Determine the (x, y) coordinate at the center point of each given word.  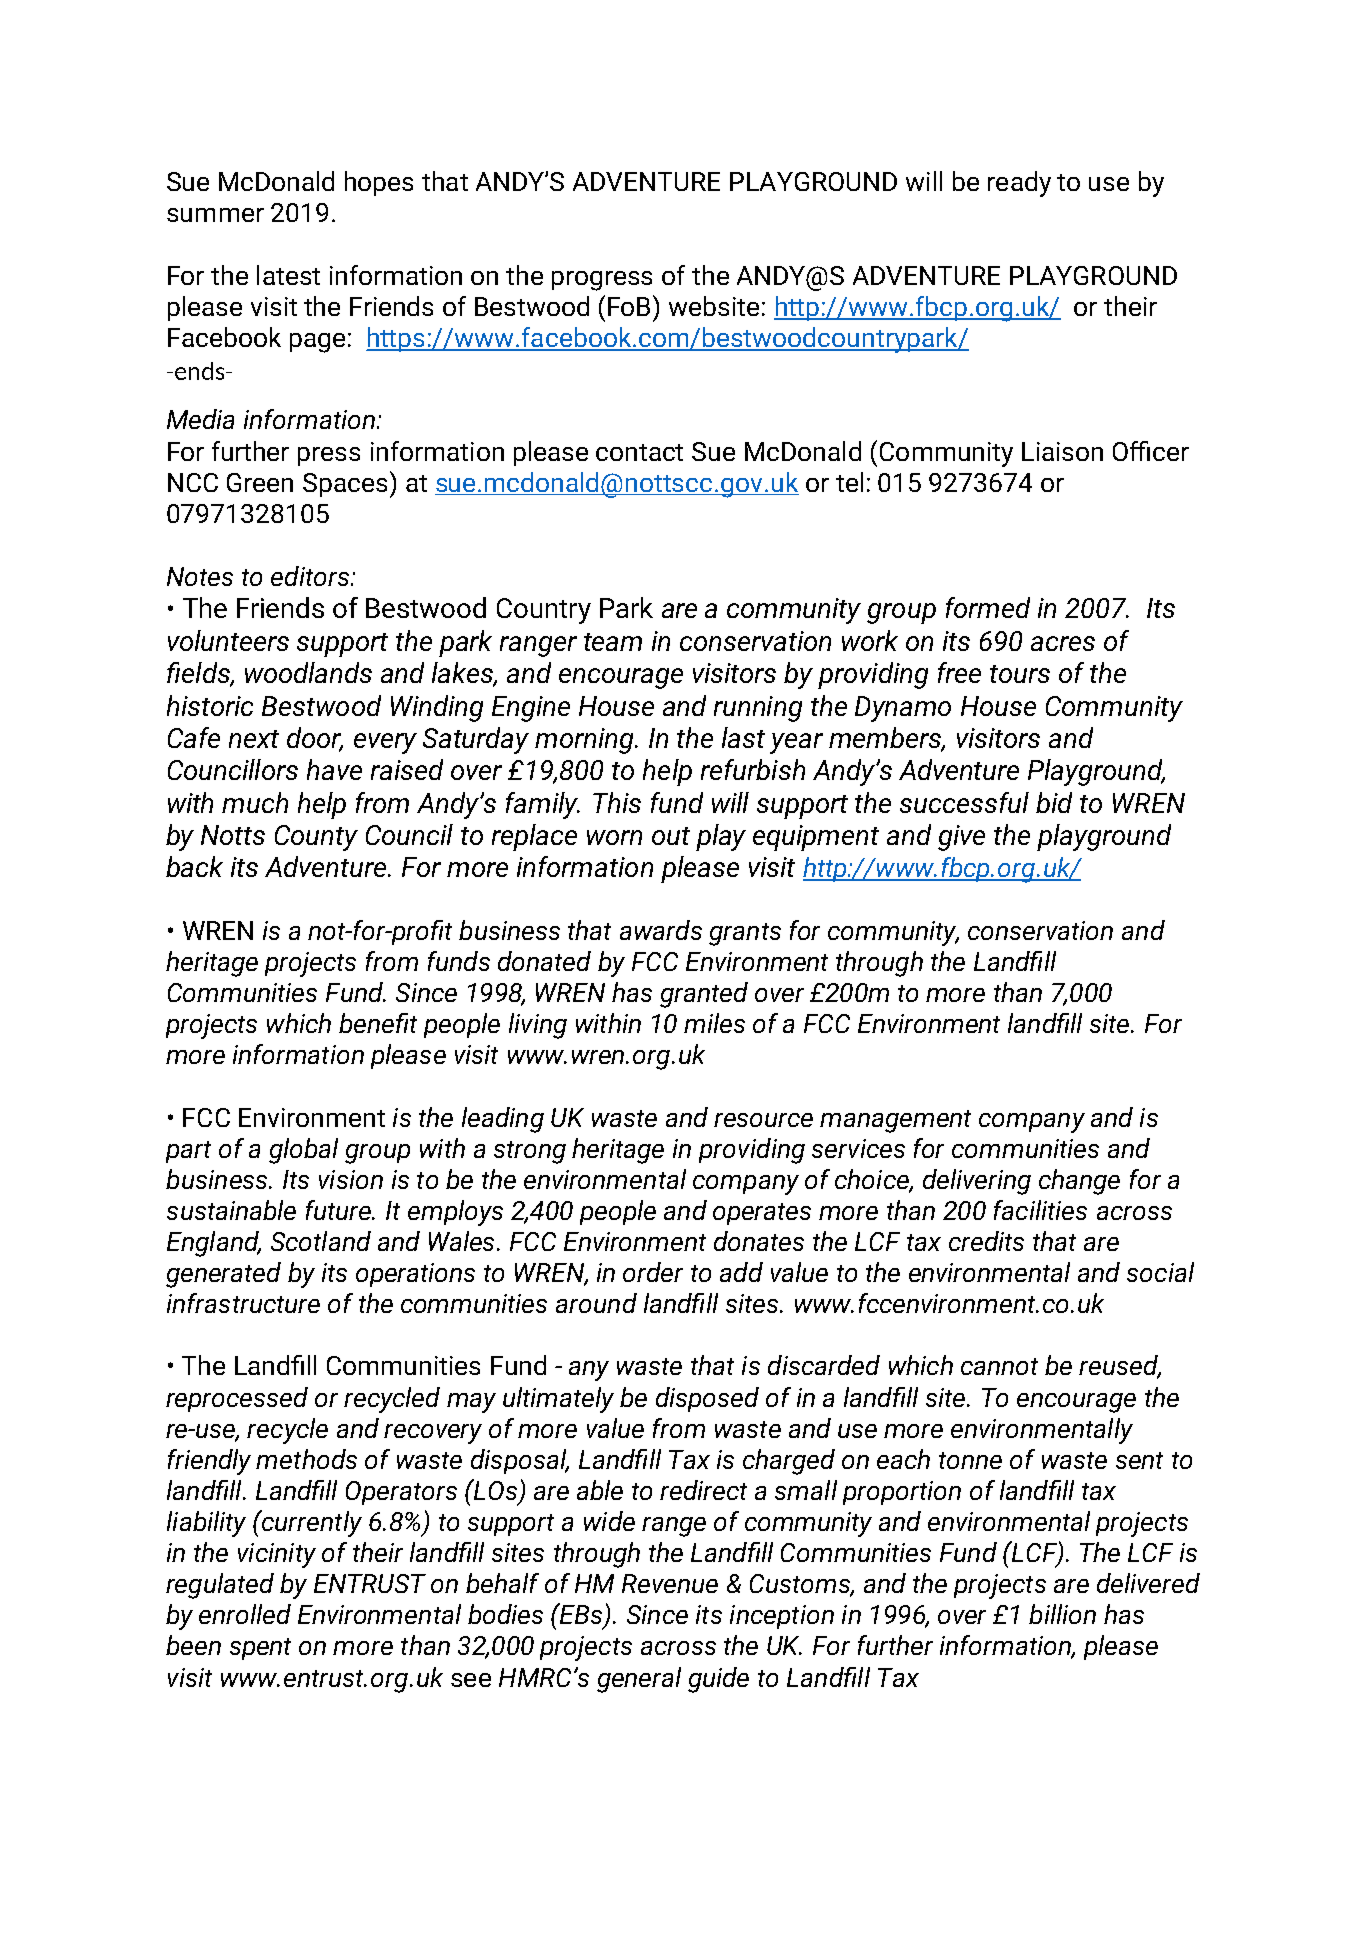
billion (1062, 1614)
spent (260, 1649)
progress (602, 281)
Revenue (670, 1583)
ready (1019, 184)
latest (288, 275)
